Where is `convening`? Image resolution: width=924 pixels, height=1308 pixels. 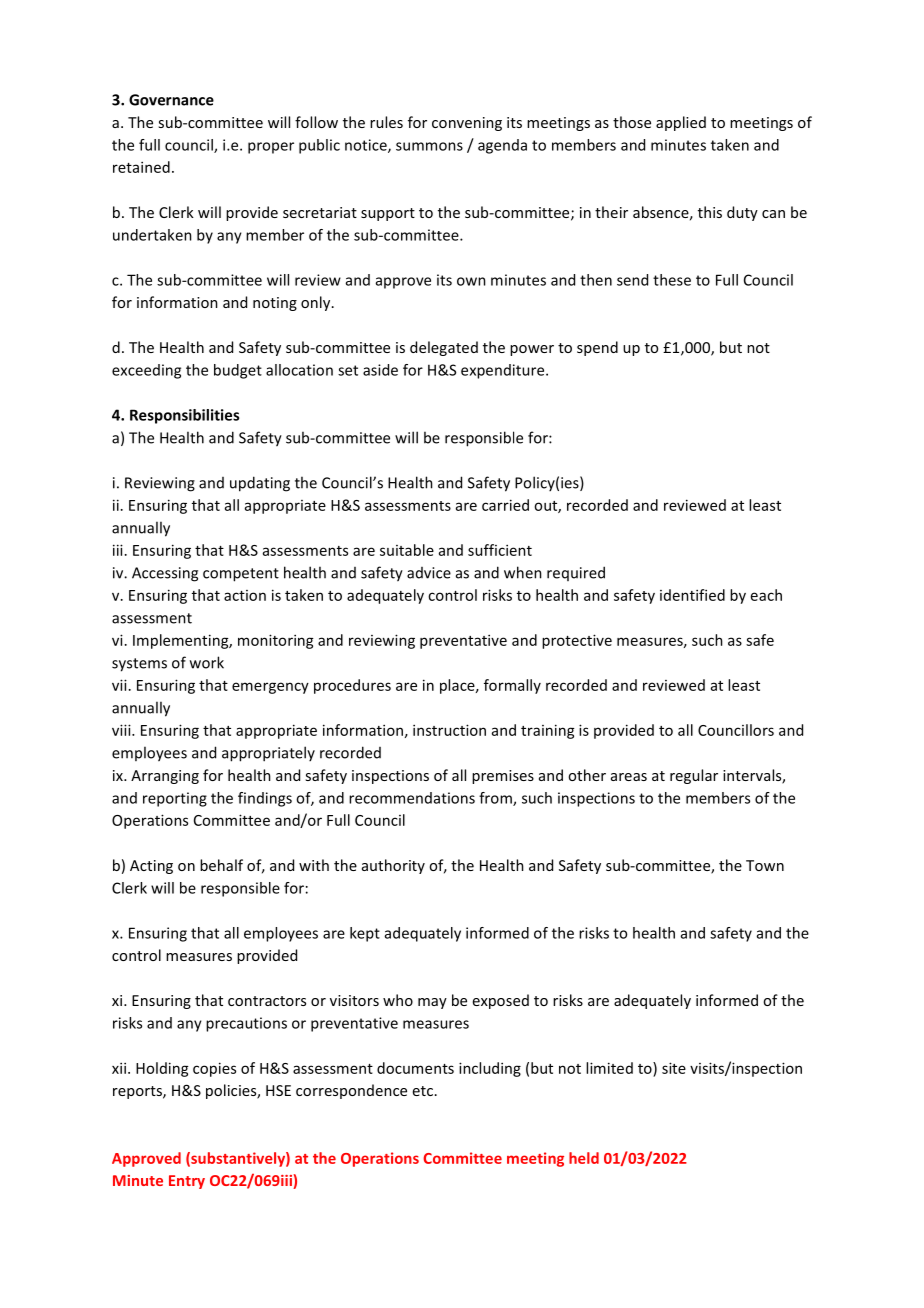
convening is located at coordinates (467, 124).
